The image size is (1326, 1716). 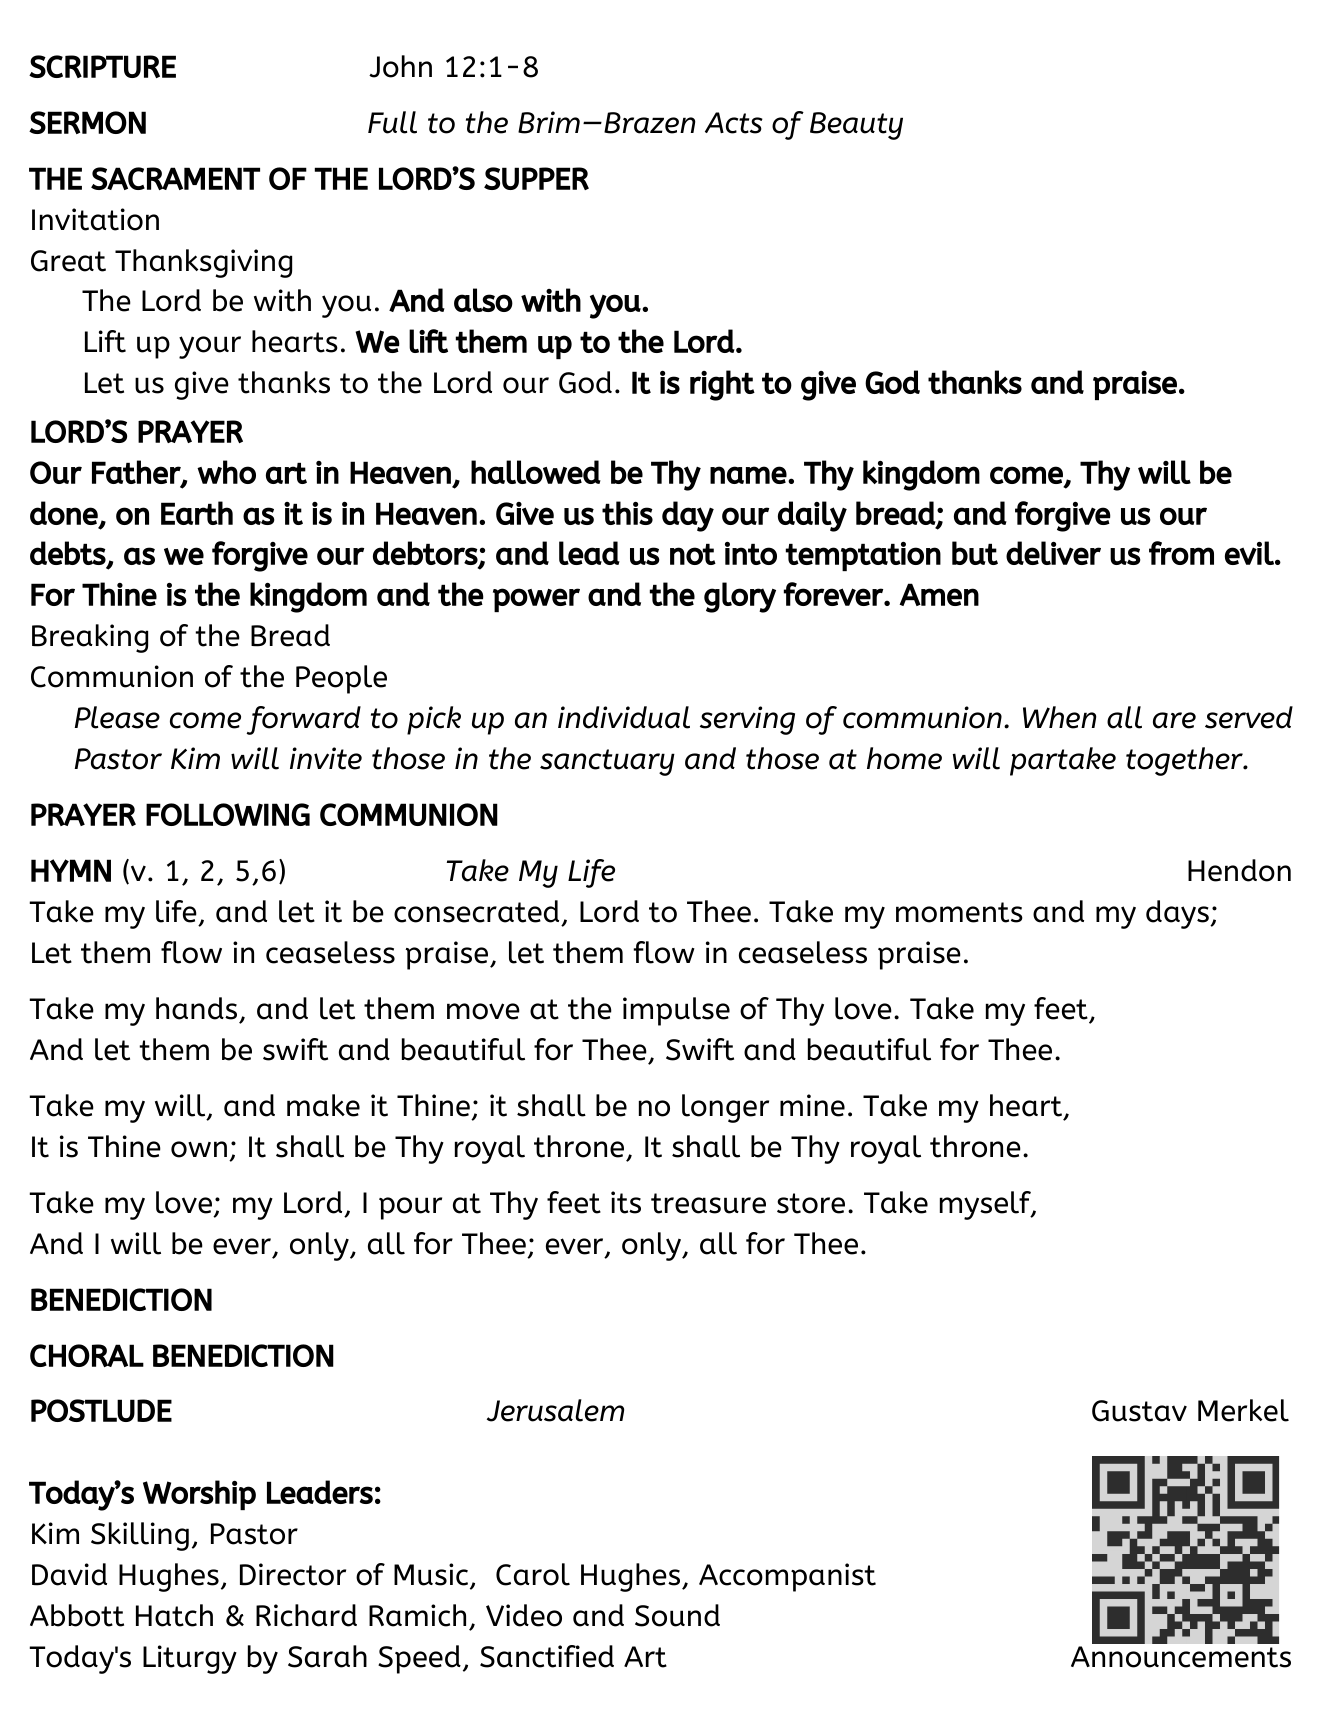 What do you see at coordinates (1053, 553) in the document?
I see `deliver` at bounding box center [1053, 553].
